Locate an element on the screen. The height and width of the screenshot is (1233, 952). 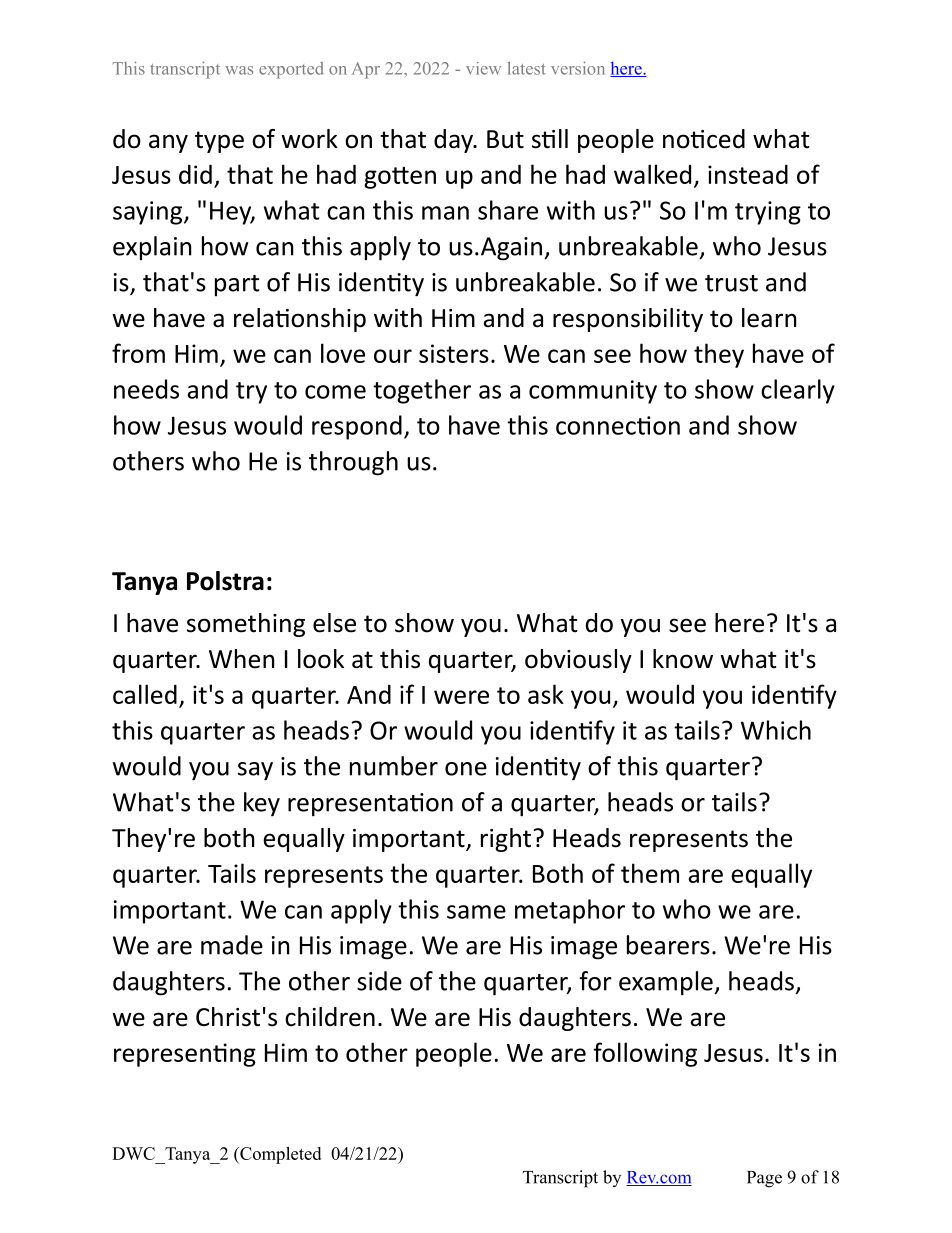
same is located at coordinates (476, 912).
